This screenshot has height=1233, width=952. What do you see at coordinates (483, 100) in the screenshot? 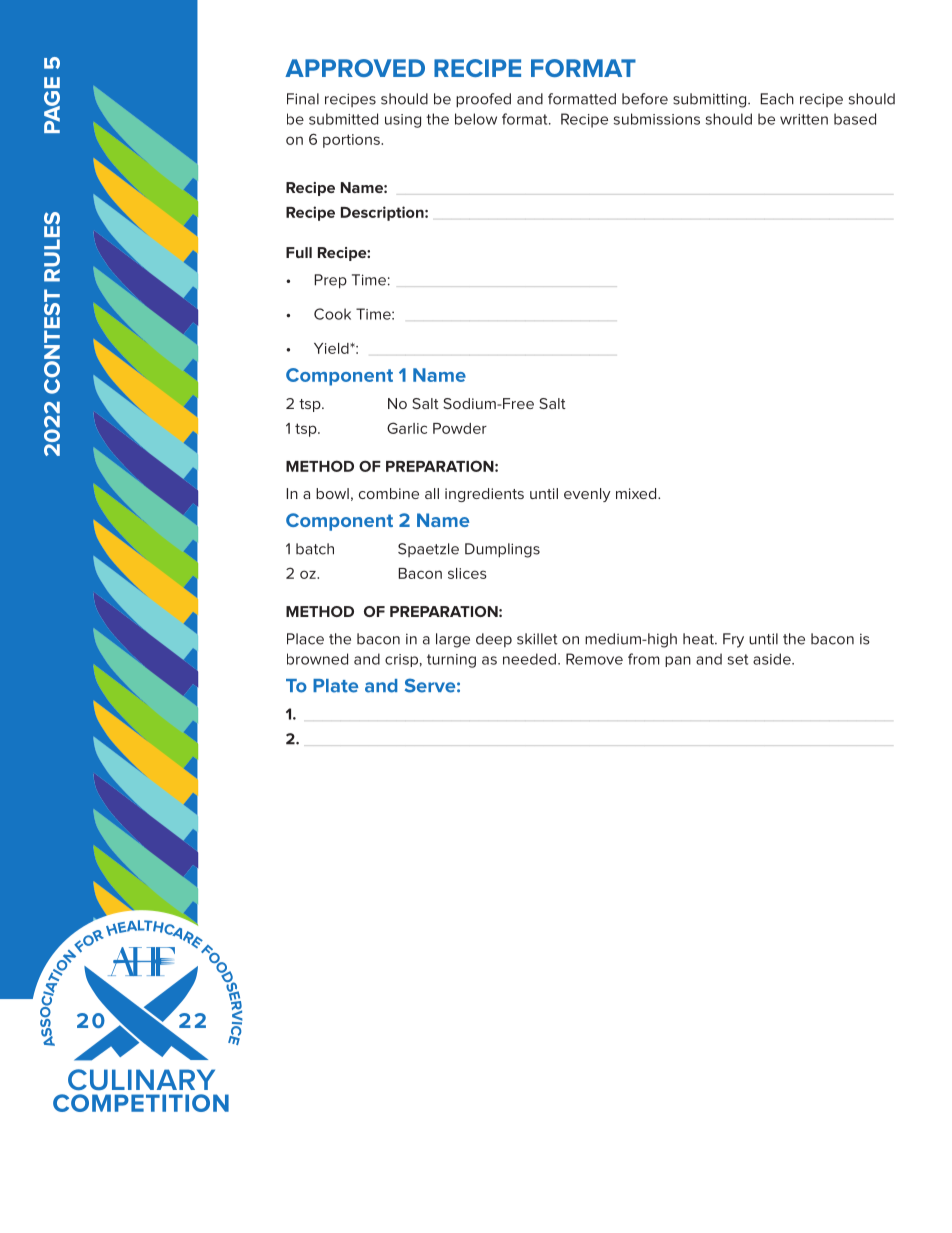
I see `proofed` at bounding box center [483, 100].
